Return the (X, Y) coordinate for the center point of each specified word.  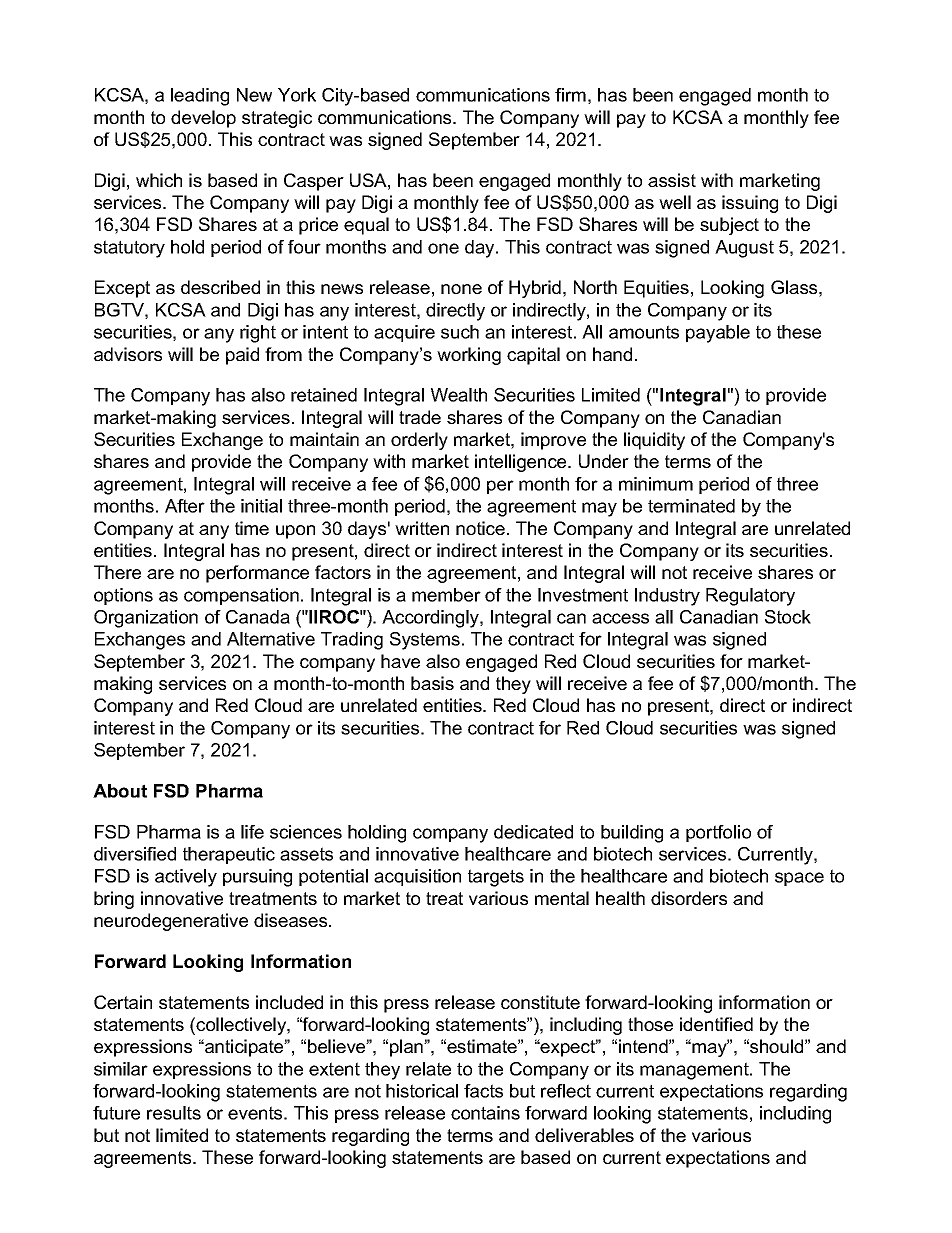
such (460, 332)
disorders (689, 898)
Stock (788, 617)
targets (496, 878)
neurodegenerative (171, 922)
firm (570, 95)
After (185, 506)
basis (432, 683)
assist (672, 180)
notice (480, 528)
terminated (691, 506)
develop (203, 119)
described (220, 287)
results (174, 1113)
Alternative (271, 639)
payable (718, 334)
